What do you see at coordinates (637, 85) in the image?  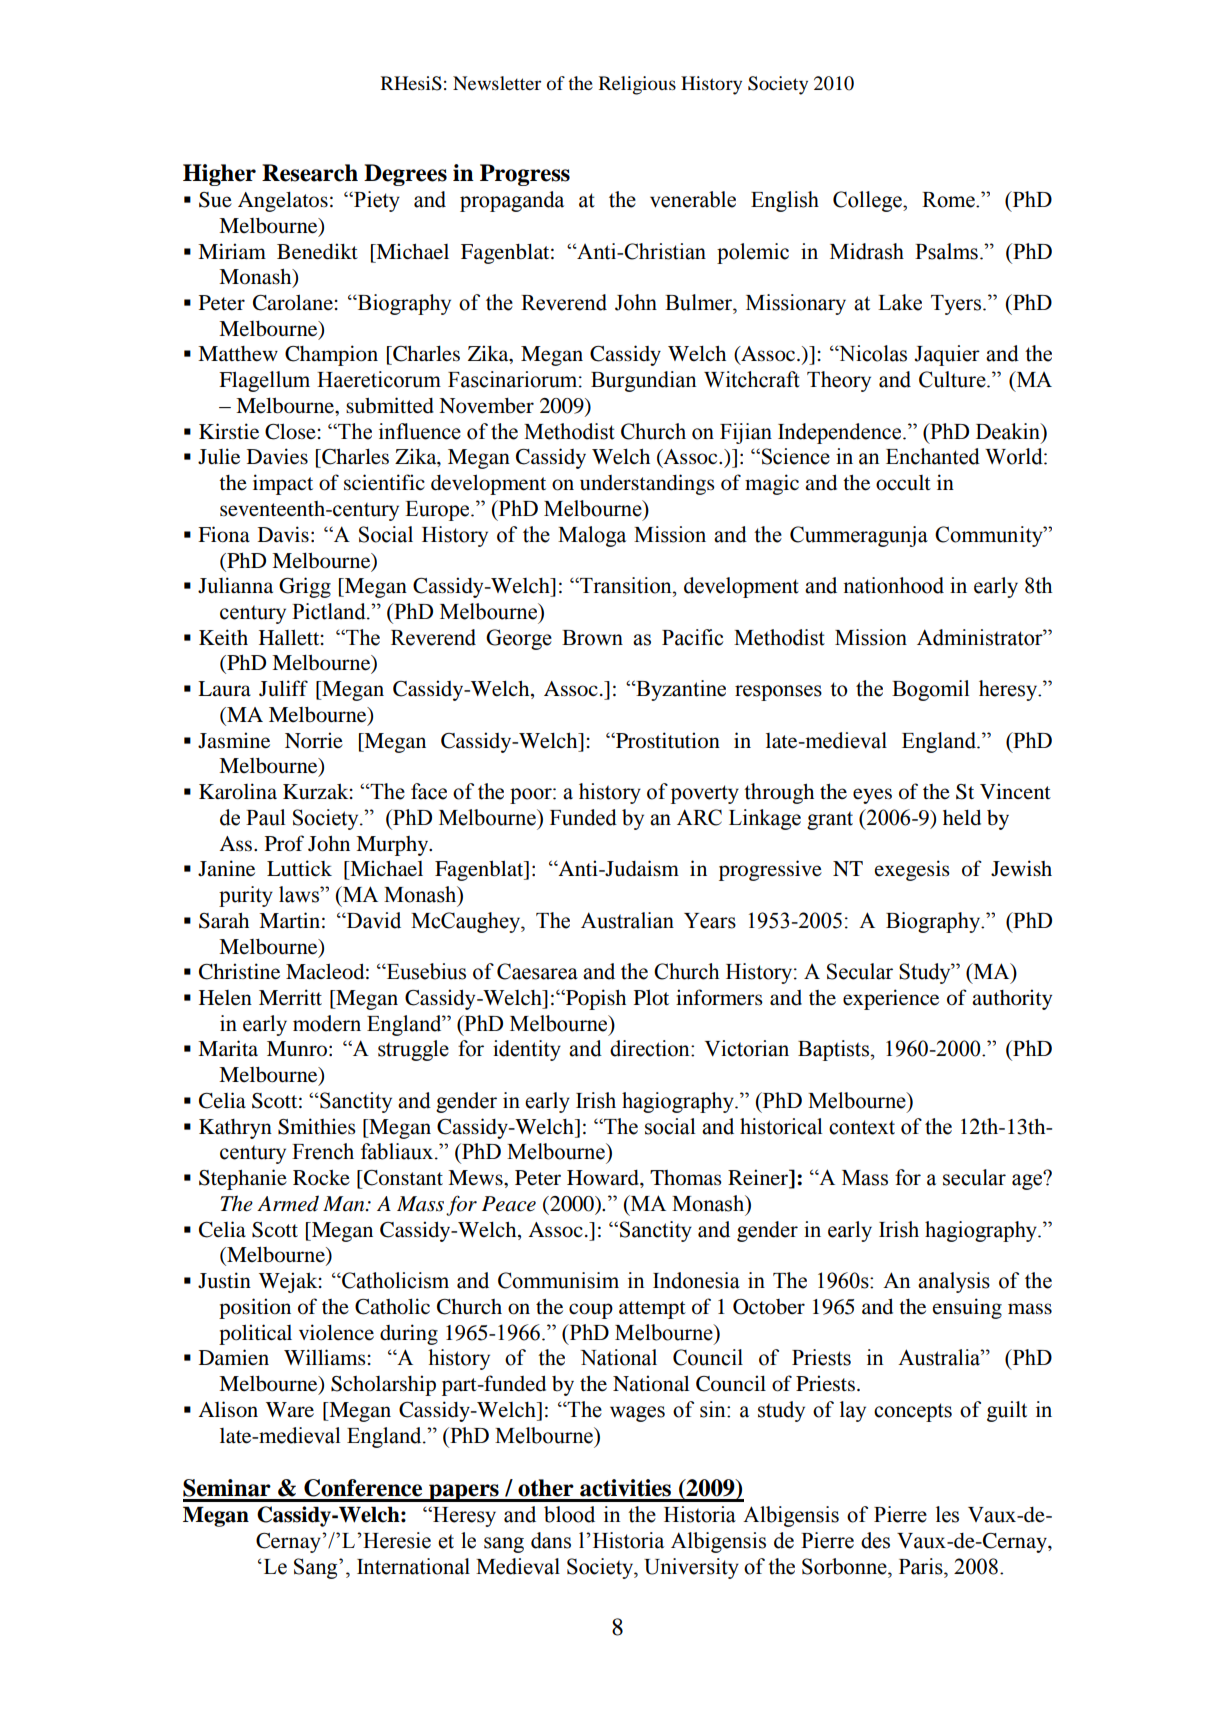 I see `Religious` at bounding box center [637, 85].
